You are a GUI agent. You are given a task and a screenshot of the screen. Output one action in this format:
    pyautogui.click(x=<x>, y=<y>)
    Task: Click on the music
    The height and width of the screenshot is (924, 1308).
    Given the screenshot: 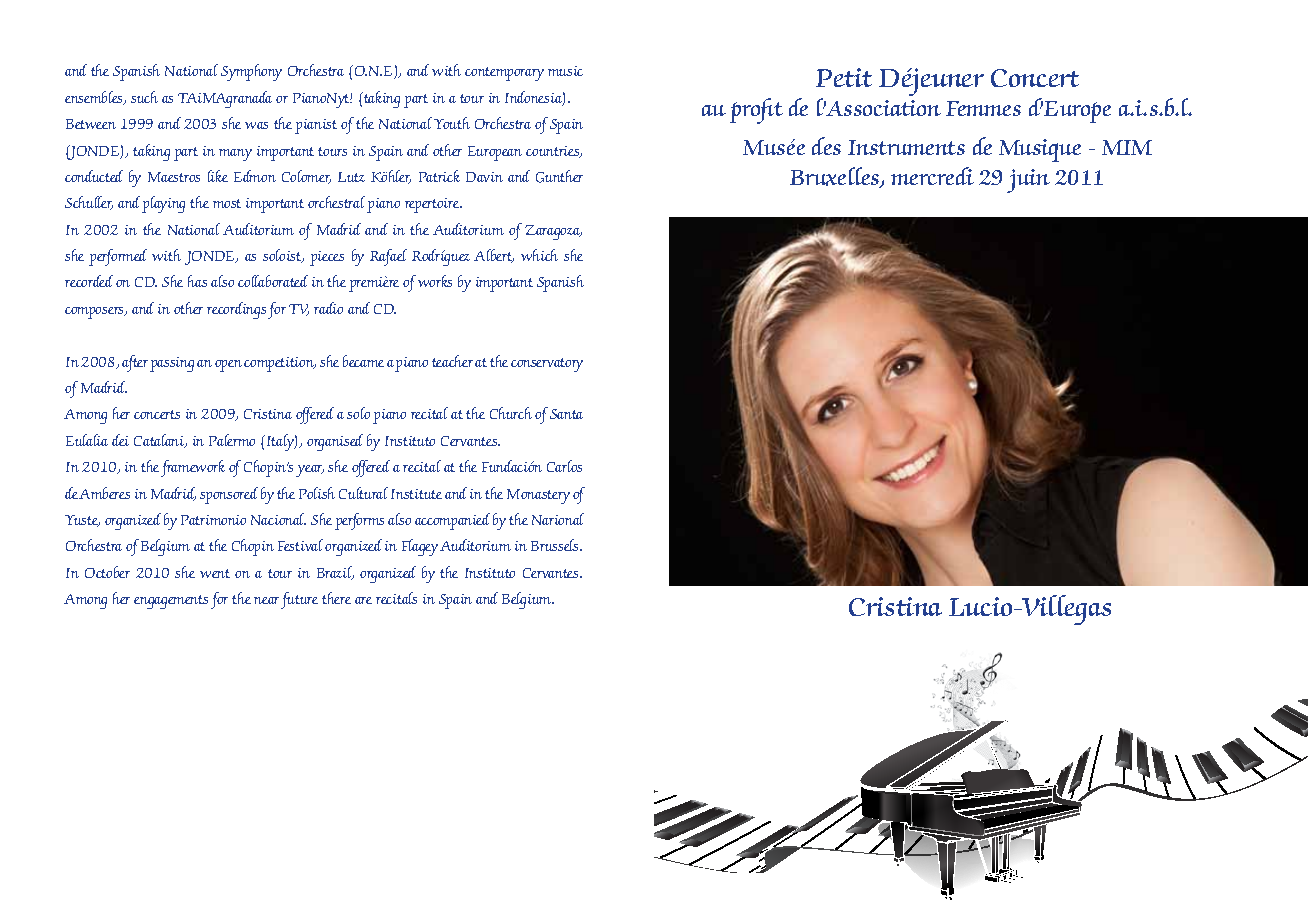 What is the action you would take?
    pyautogui.click(x=565, y=71)
